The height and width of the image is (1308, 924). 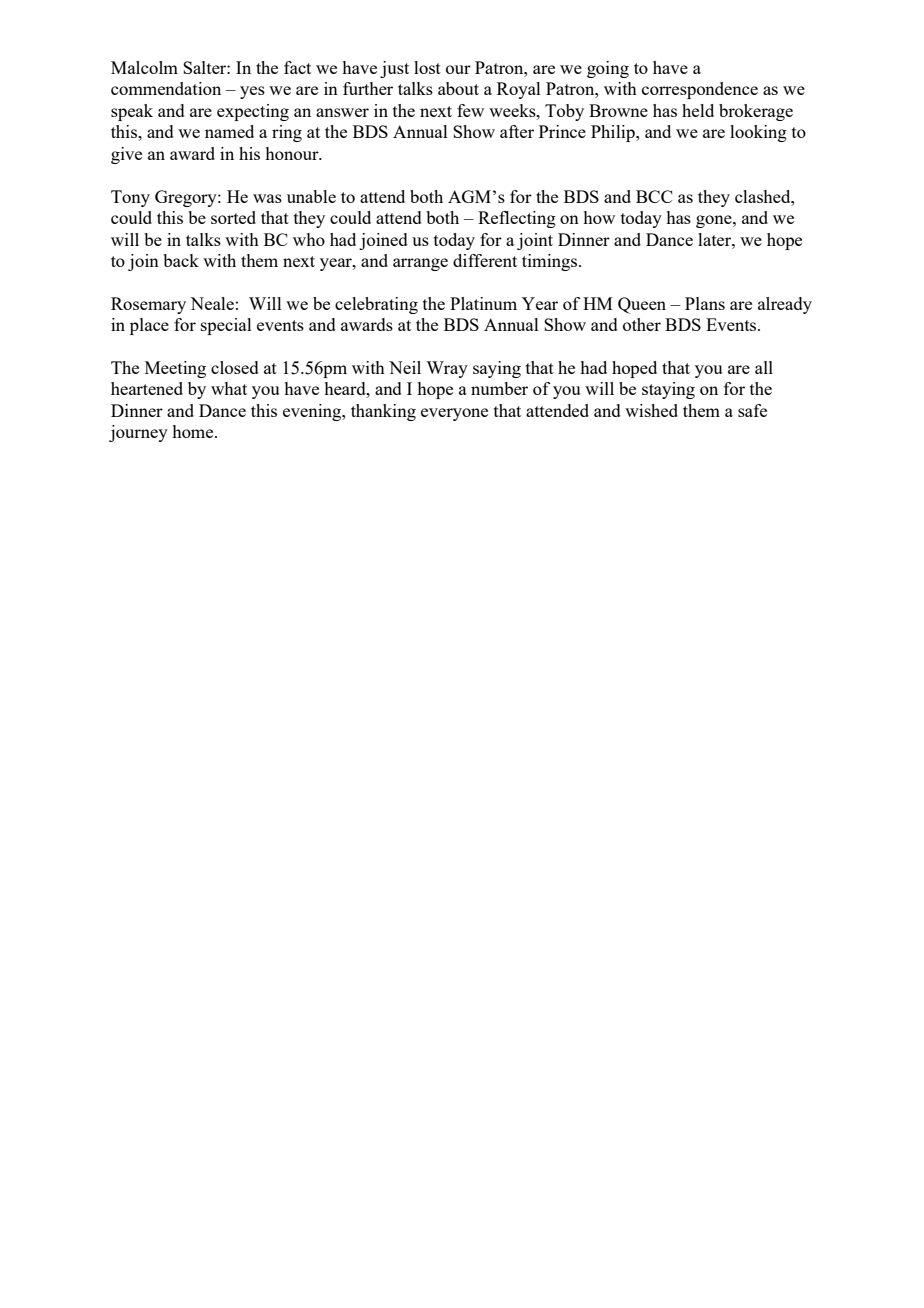 I want to click on give, so click(x=126, y=155).
